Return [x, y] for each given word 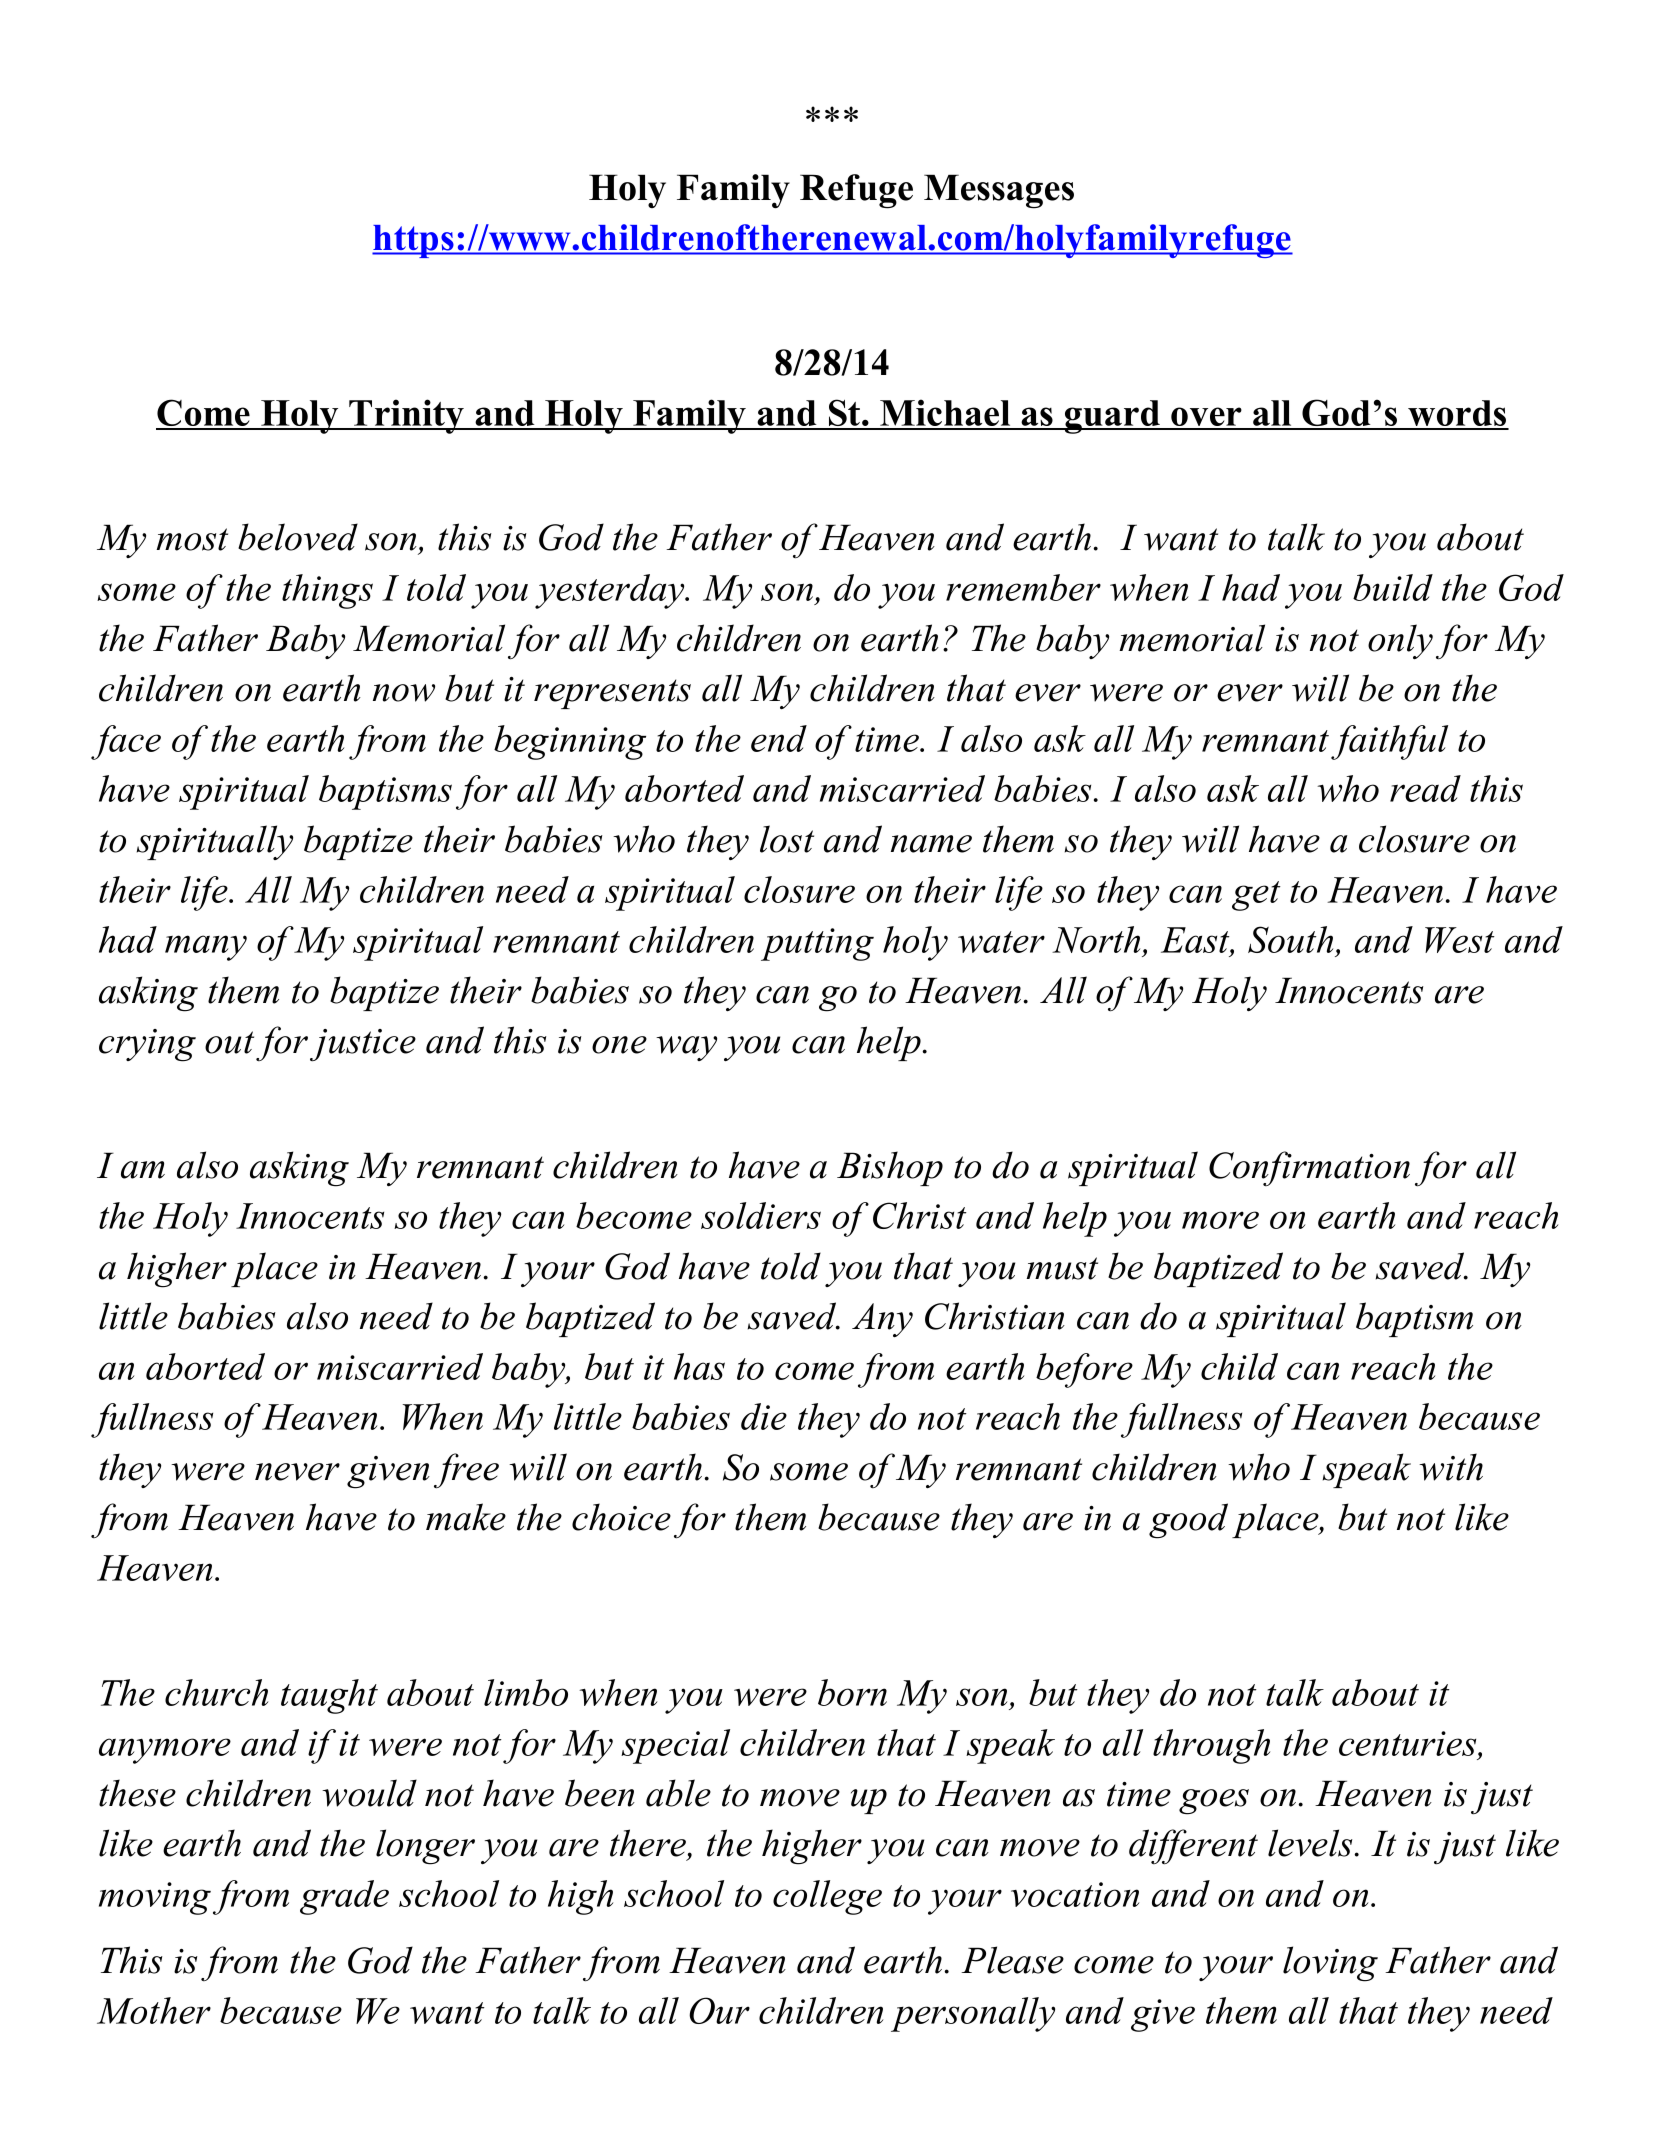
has [699, 1366]
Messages [999, 191]
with [1451, 1467]
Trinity [407, 416]
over [1206, 418]
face [126, 742]
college [827, 1897]
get [1256, 896]
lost [787, 839]
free [466, 1471]
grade [344, 1897]
